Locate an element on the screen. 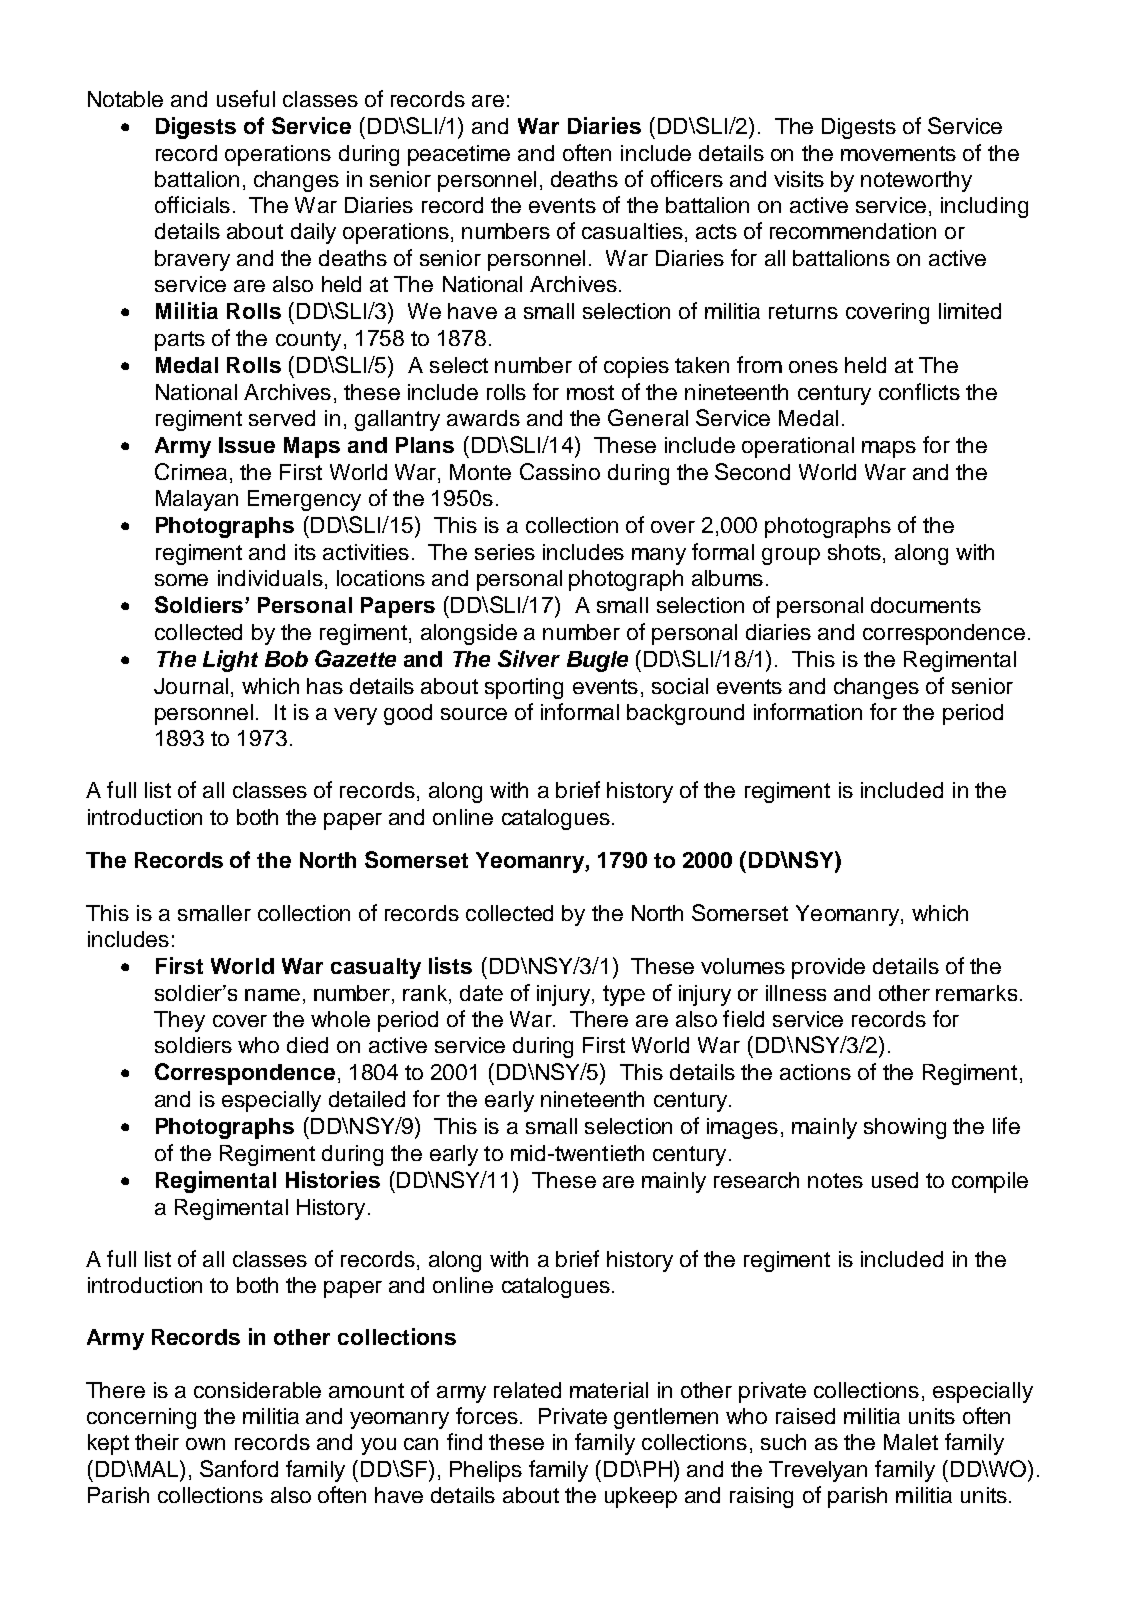 This screenshot has height=1597, width=1129. movements is located at coordinates (898, 153).
